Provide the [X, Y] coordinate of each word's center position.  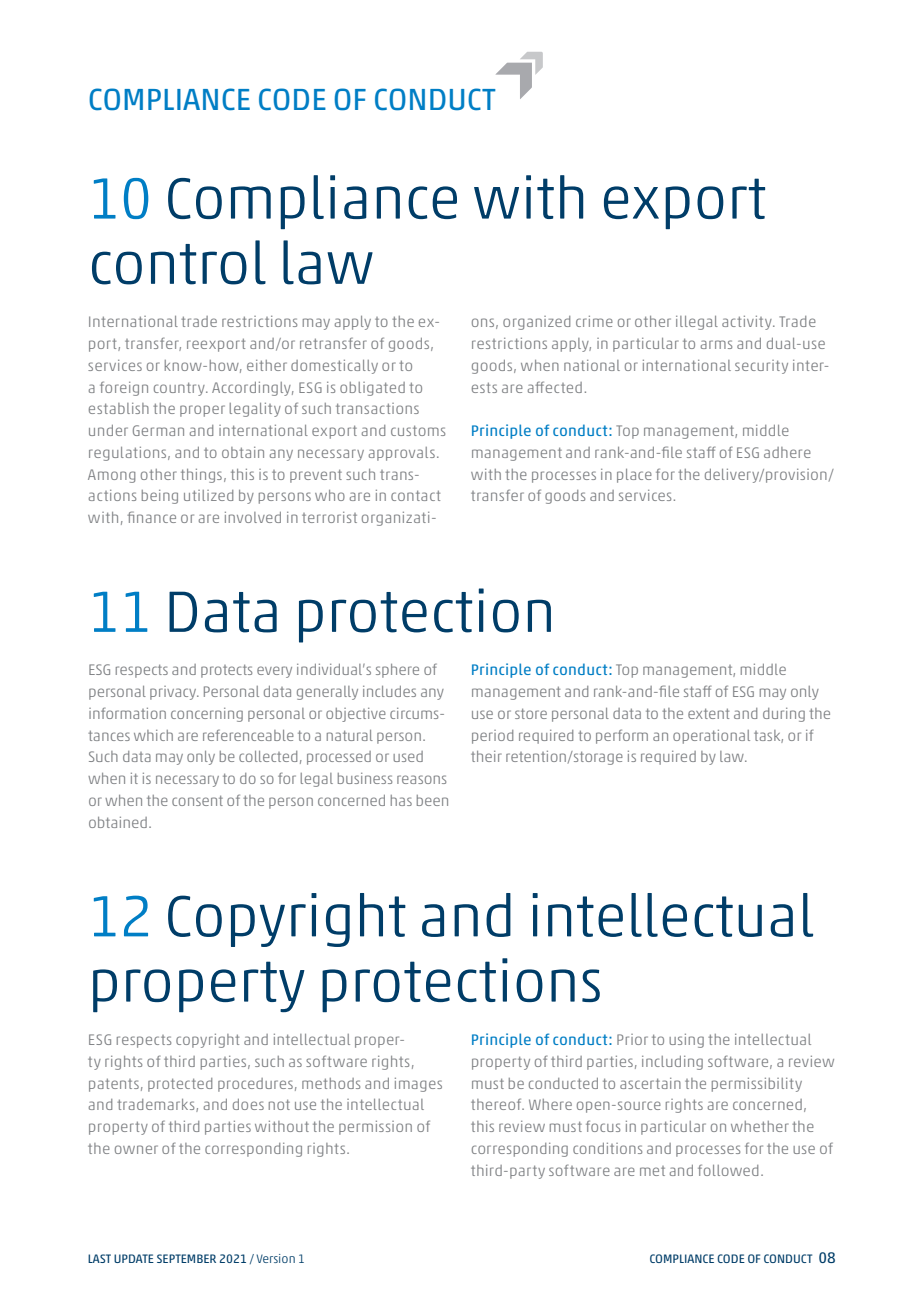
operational [711, 737]
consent [197, 800]
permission [375, 1128]
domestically [334, 367]
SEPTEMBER [186, 1258]
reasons [421, 779]
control [179, 262]
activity [748, 323]
